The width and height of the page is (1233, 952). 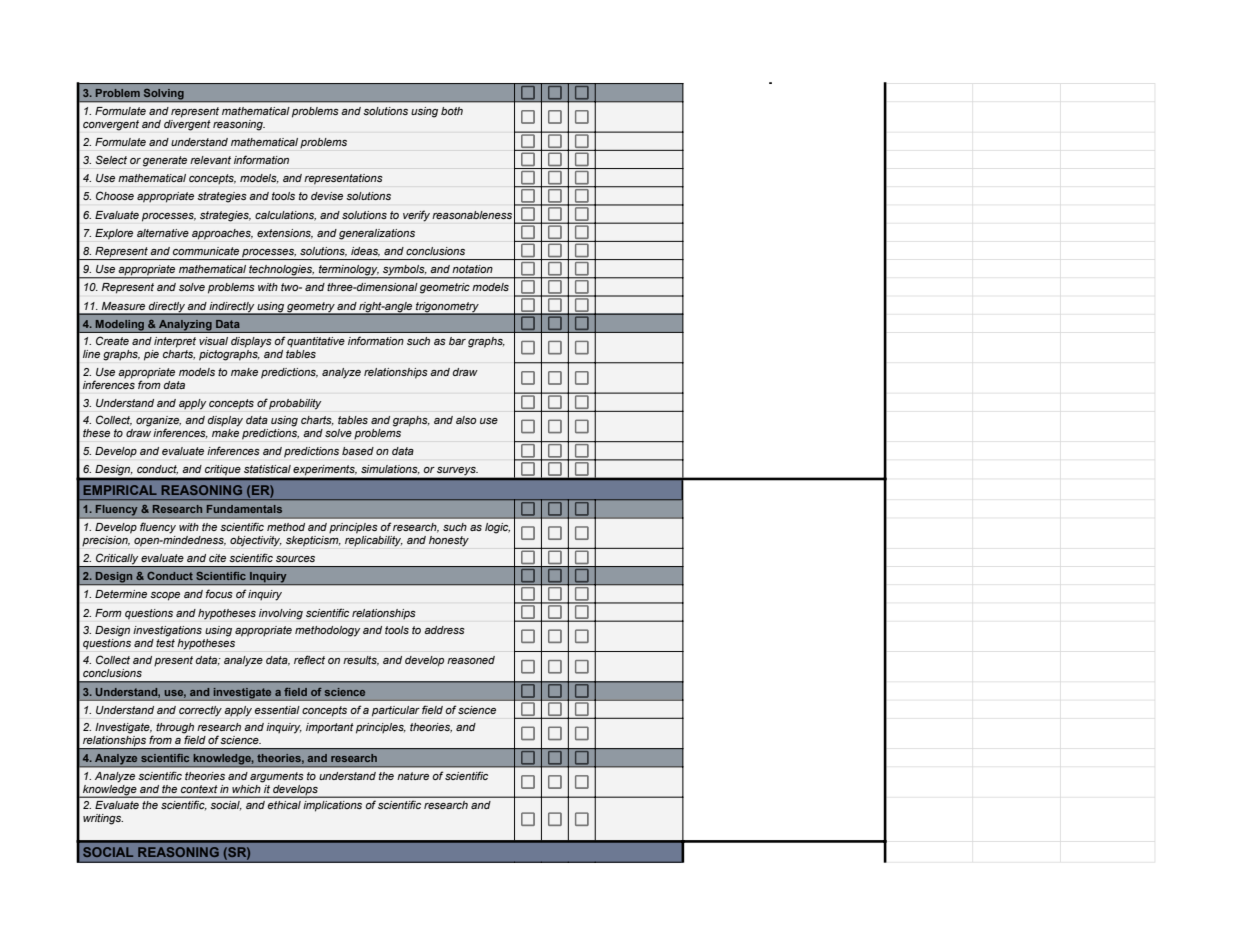 What do you see at coordinates (123, 306) in the page?
I see `Measure` at bounding box center [123, 306].
